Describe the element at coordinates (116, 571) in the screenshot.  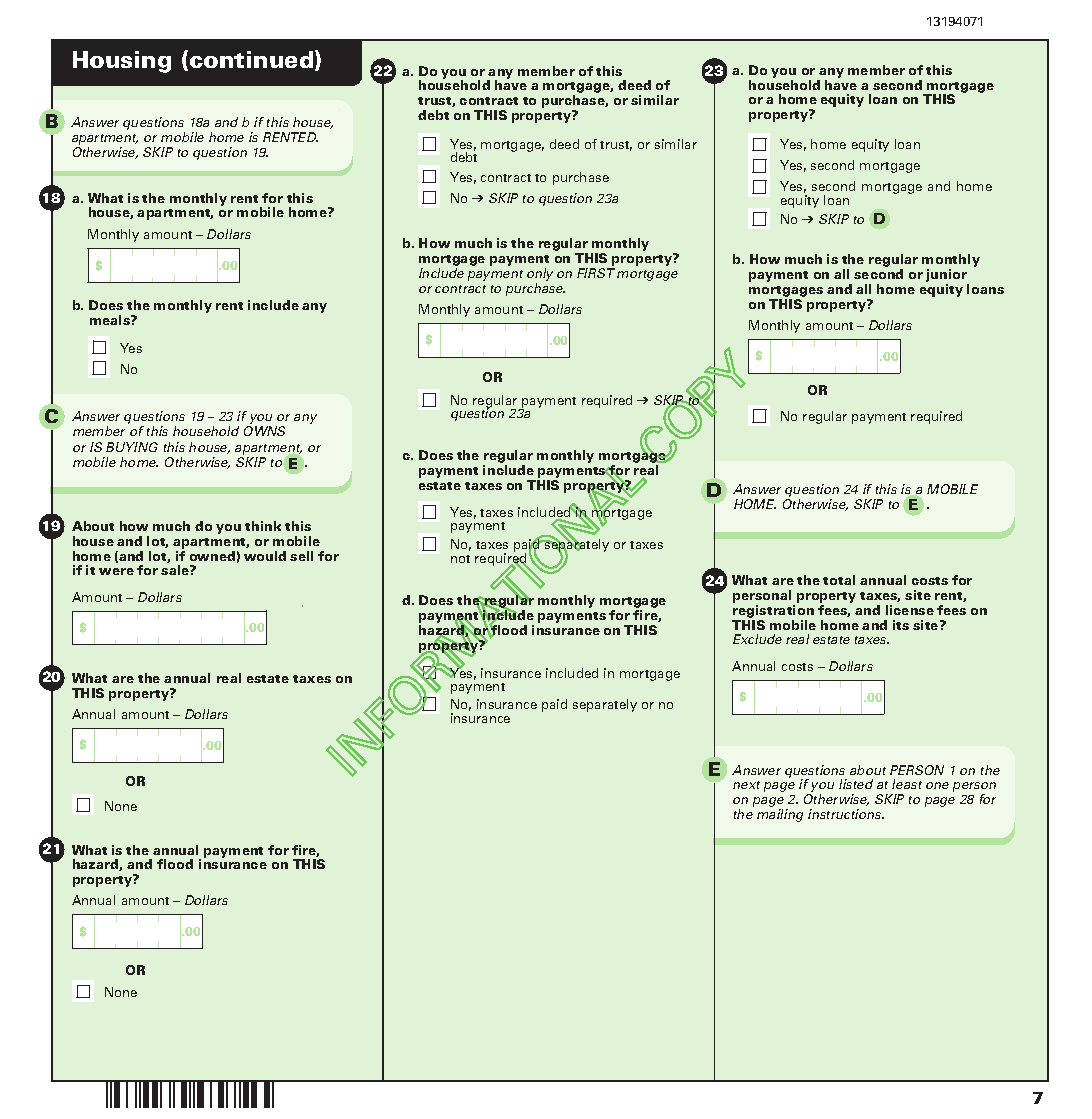
I see `were` at that location.
